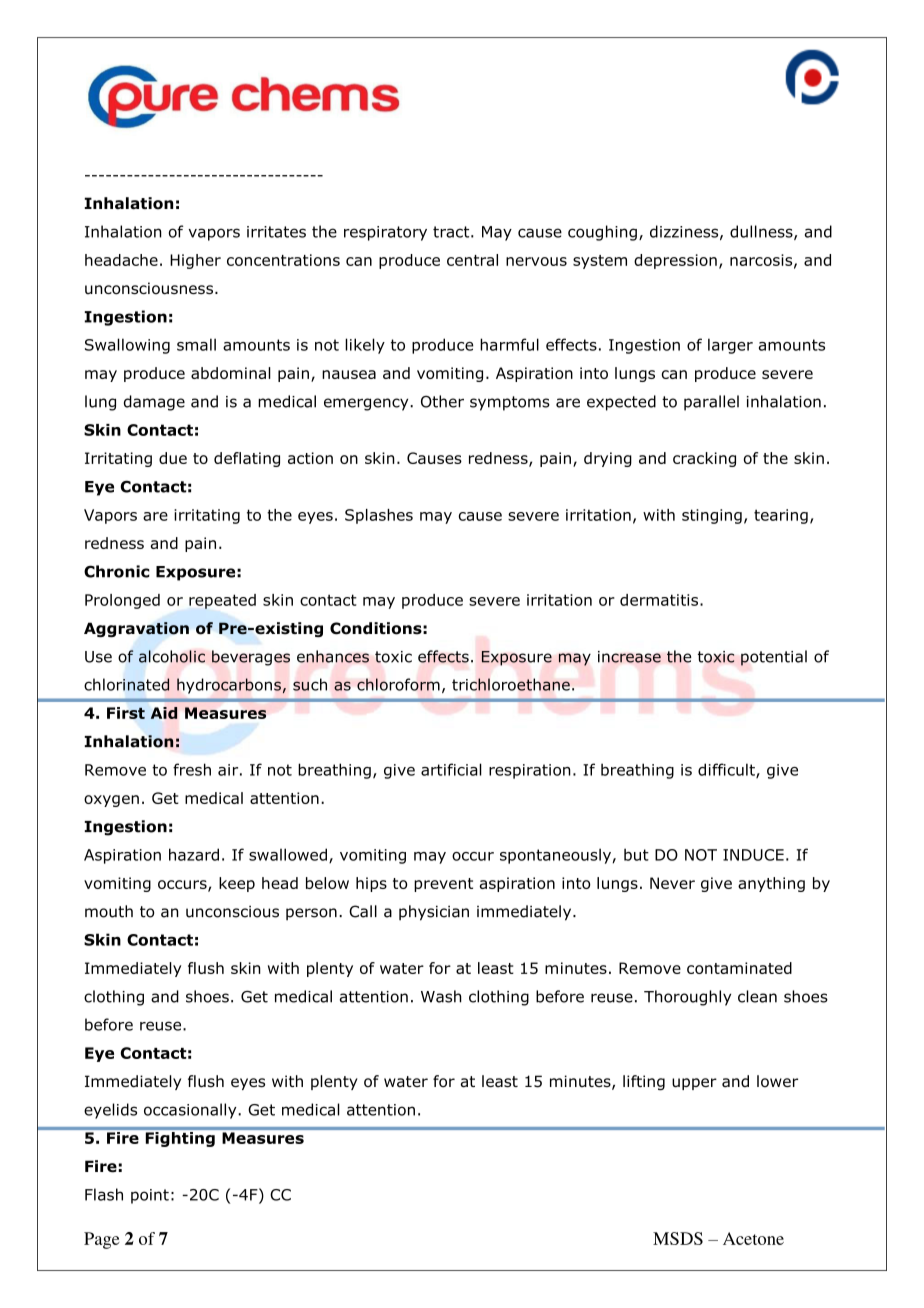 The width and height of the screenshot is (924, 1308). What do you see at coordinates (451, 769) in the screenshot?
I see `artificial` at bounding box center [451, 769].
